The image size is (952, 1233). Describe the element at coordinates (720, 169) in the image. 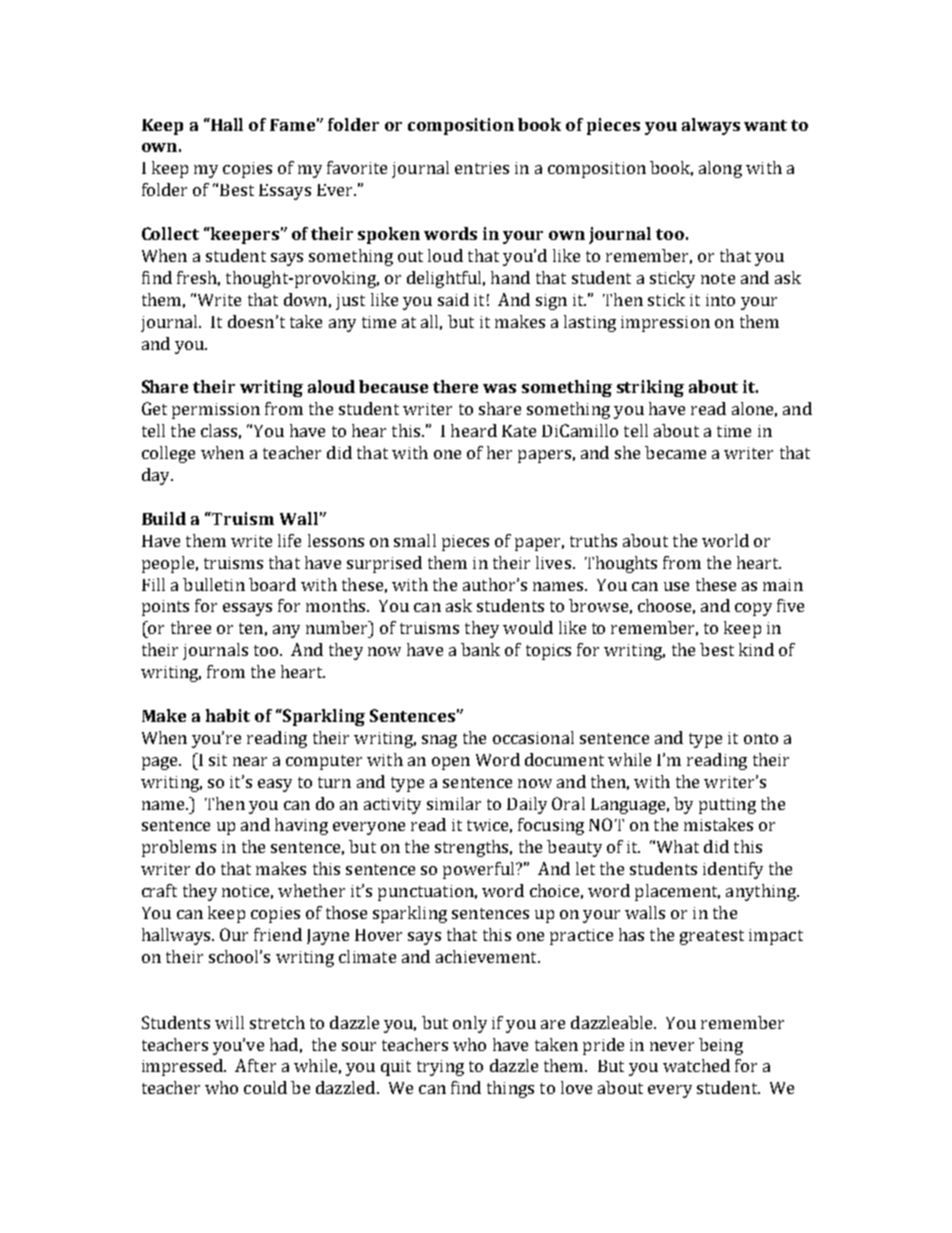

I see `along` at that location.
